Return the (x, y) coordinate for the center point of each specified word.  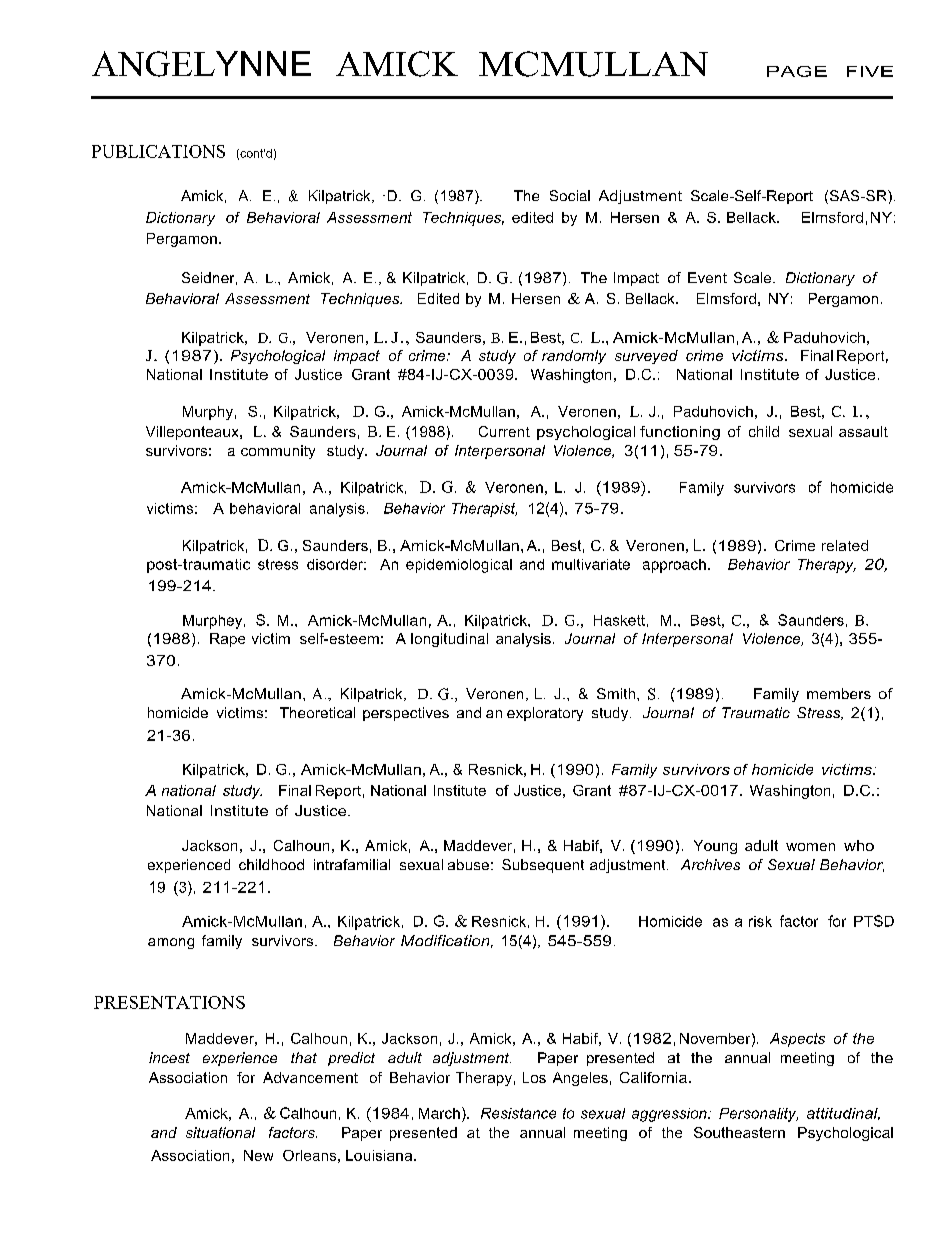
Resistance (518, 1113)
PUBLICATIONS (158, 151)
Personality (758, 1115)
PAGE (797, 71)
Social (570, 195)
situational (220, 1132)
